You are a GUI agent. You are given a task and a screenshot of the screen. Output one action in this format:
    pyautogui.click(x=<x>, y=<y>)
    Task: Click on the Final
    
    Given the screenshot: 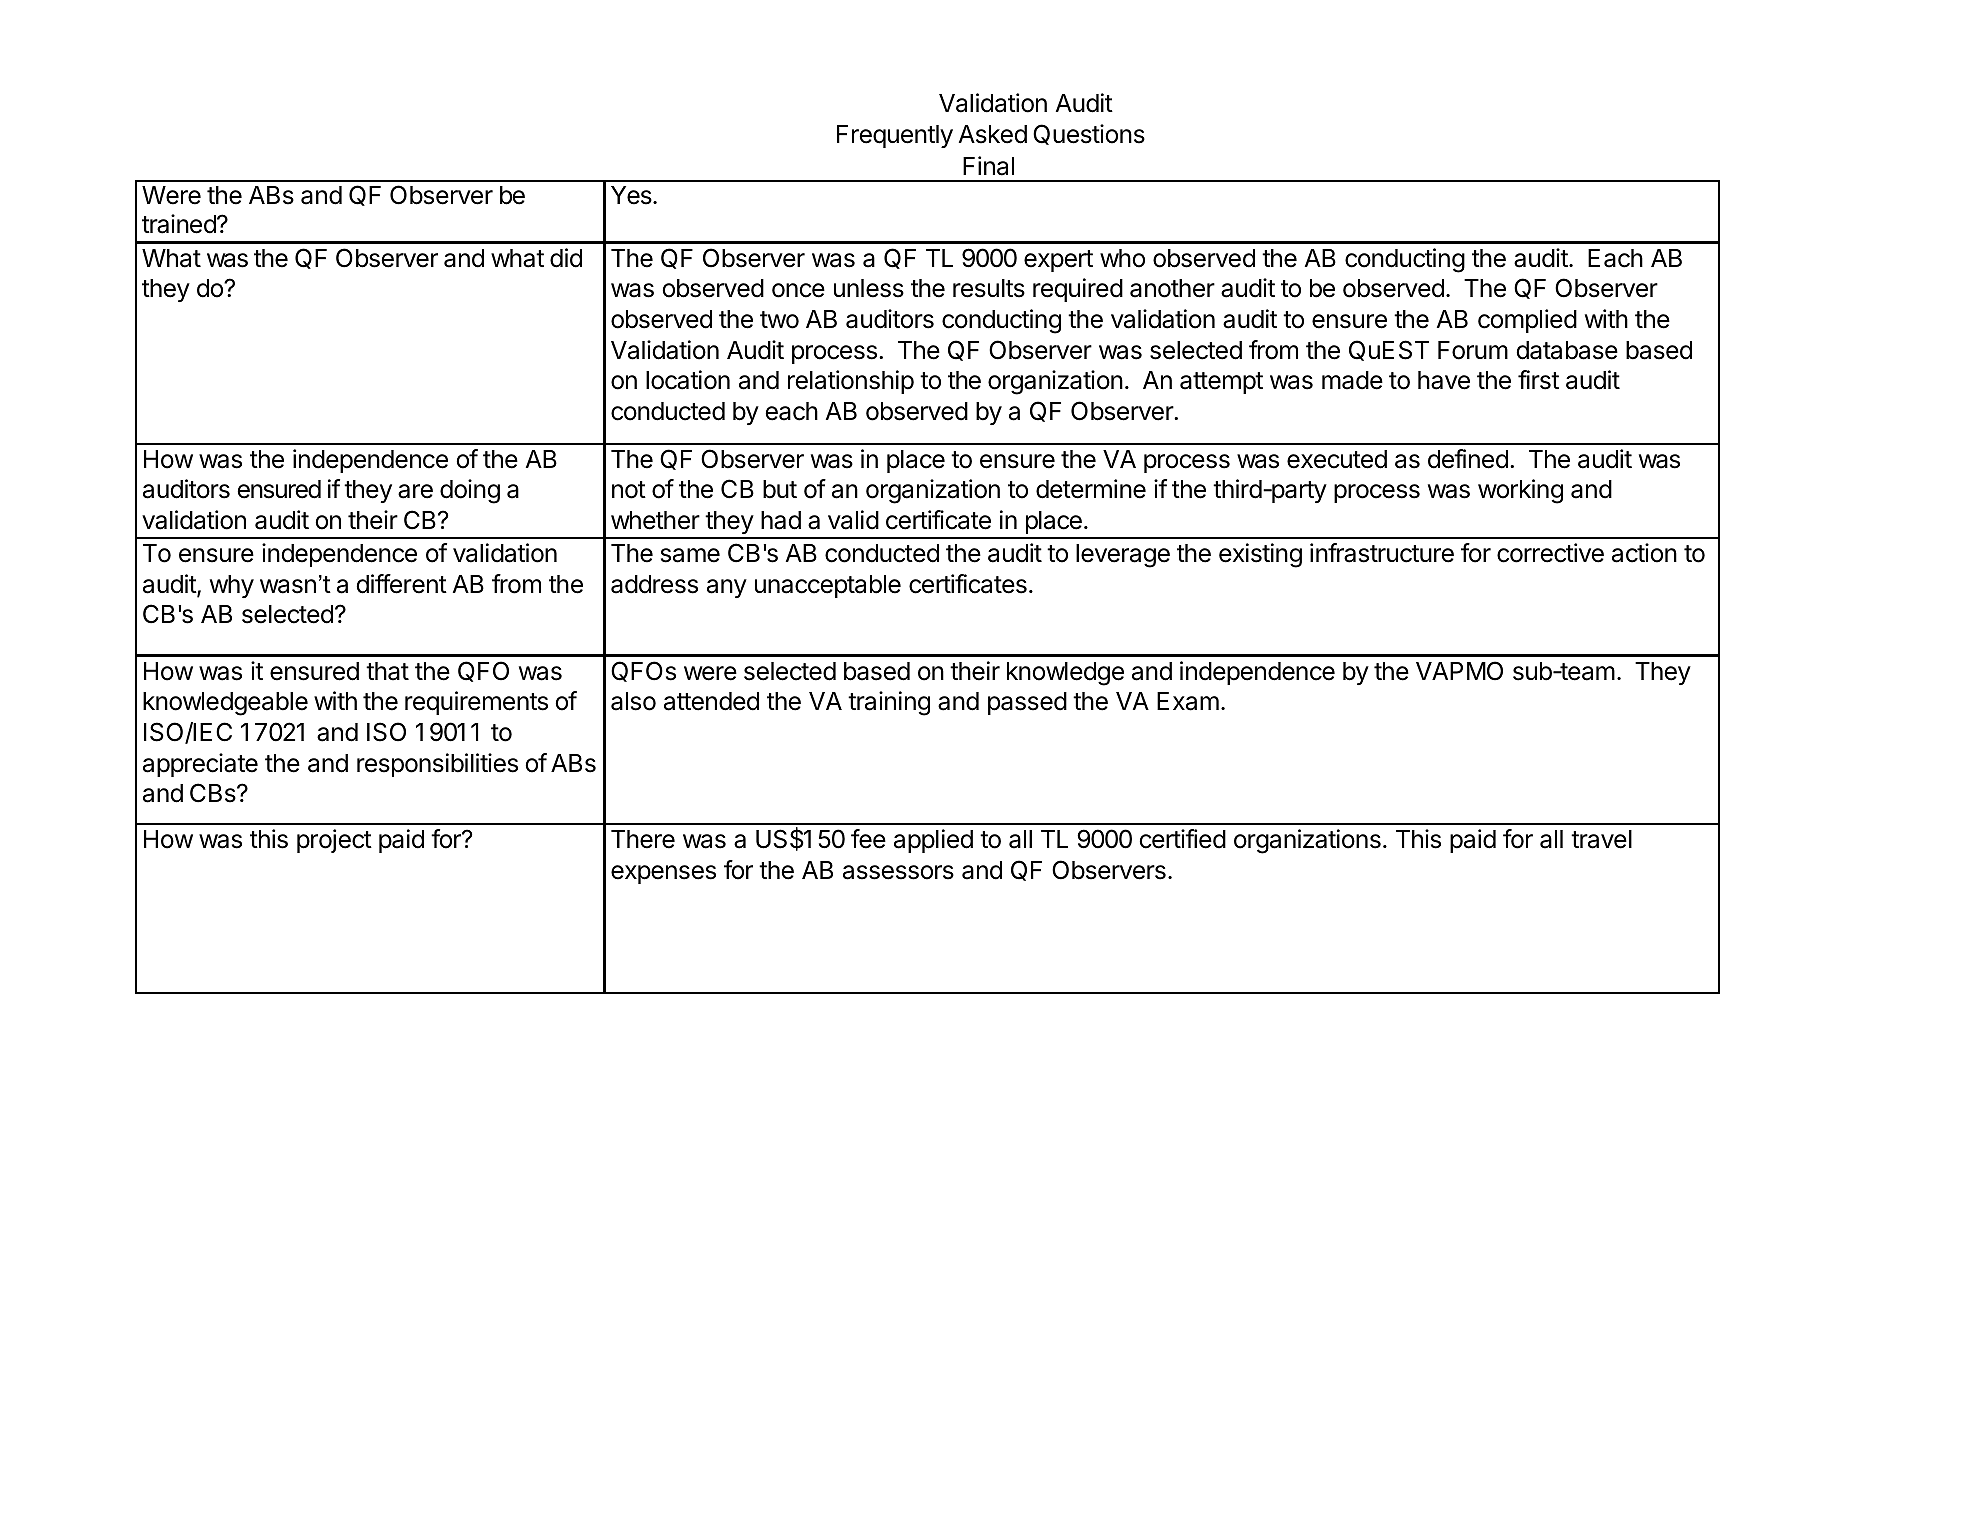 What is the action you would take?
    pyautogui.click(x=988, y=166)
